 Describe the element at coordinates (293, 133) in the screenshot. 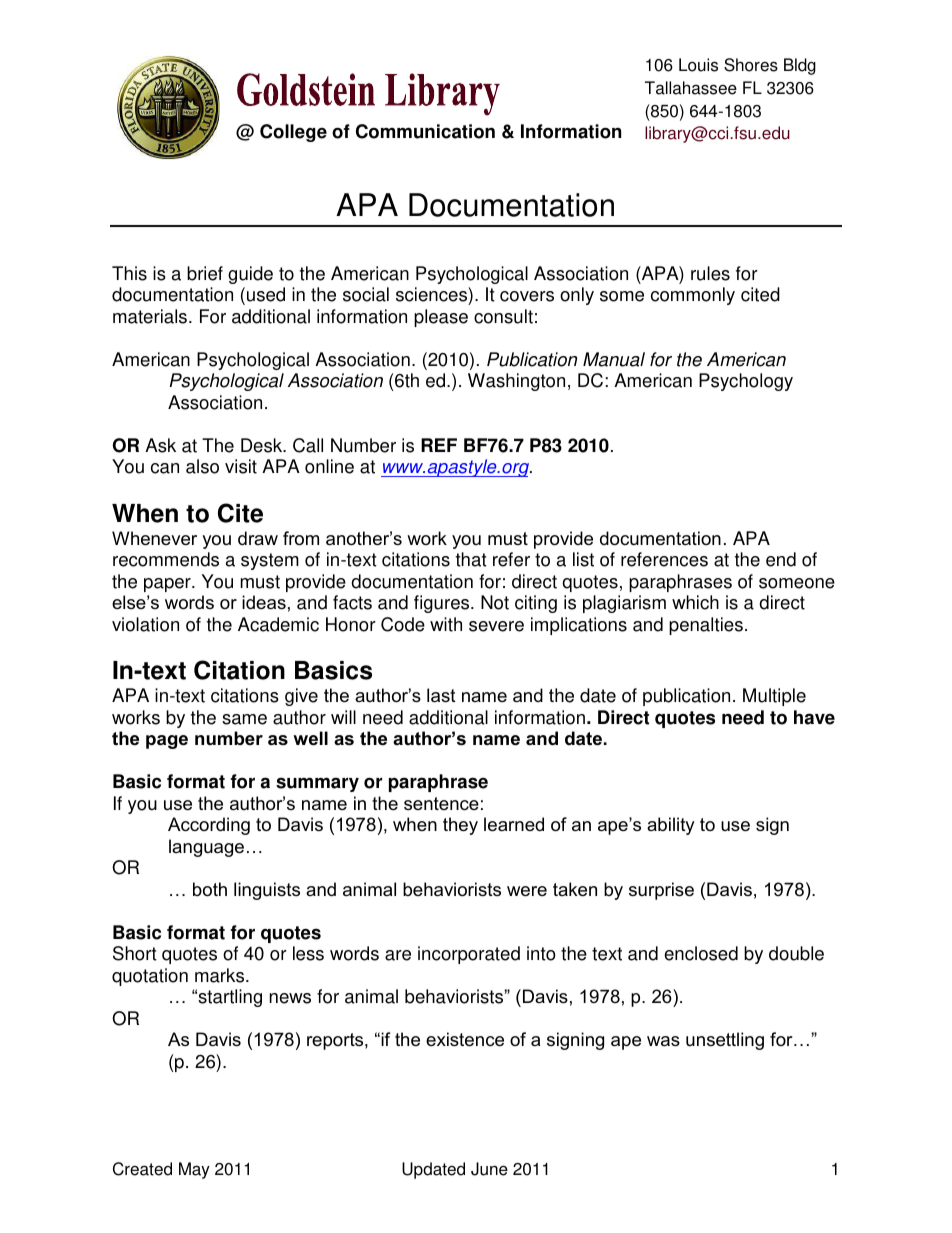

I see `College` at that location.
